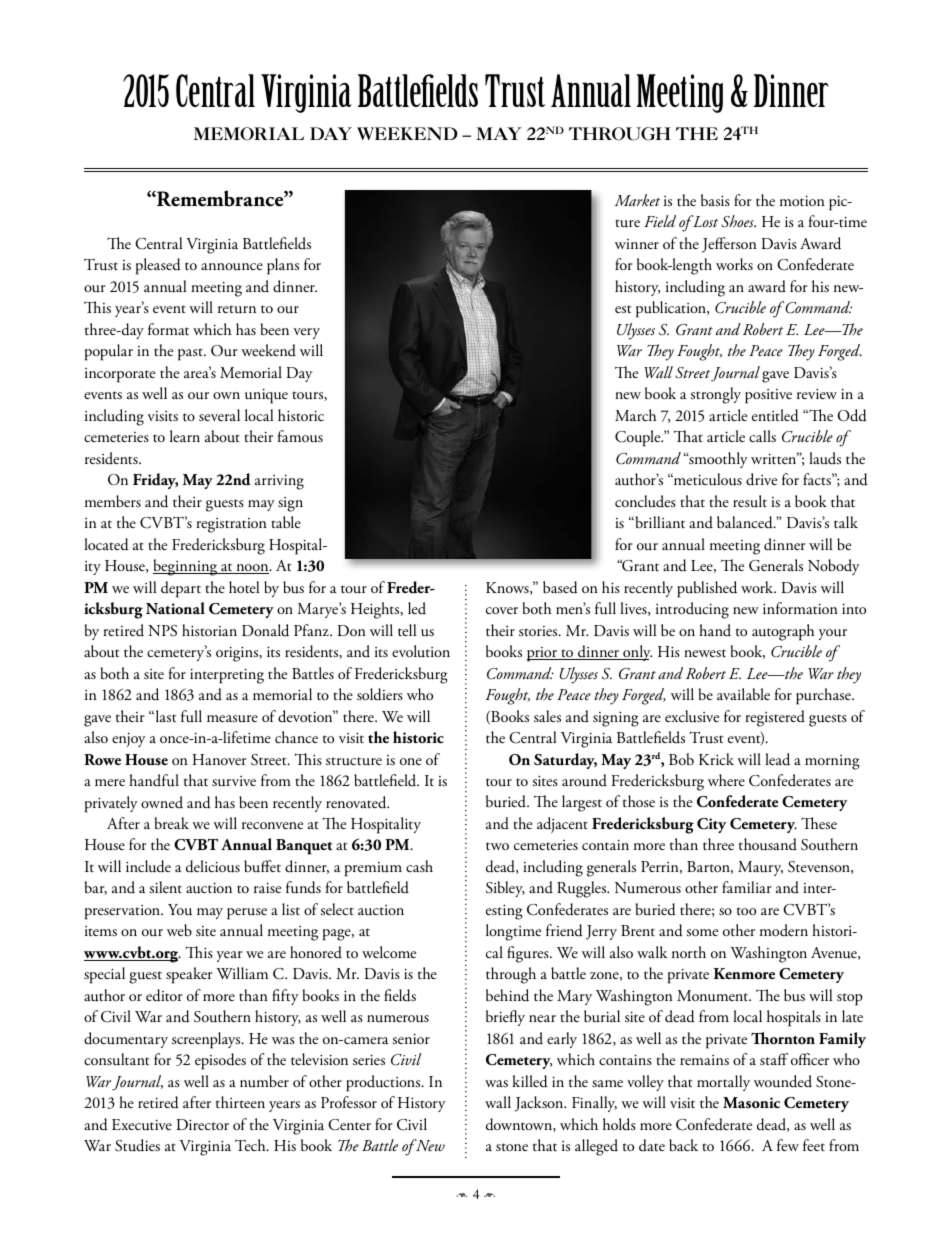 The height and width of the screenshot is (1233, 952). Describe the element at coordinates (231, 525) in the screenshot. I see `registration` at that location.
